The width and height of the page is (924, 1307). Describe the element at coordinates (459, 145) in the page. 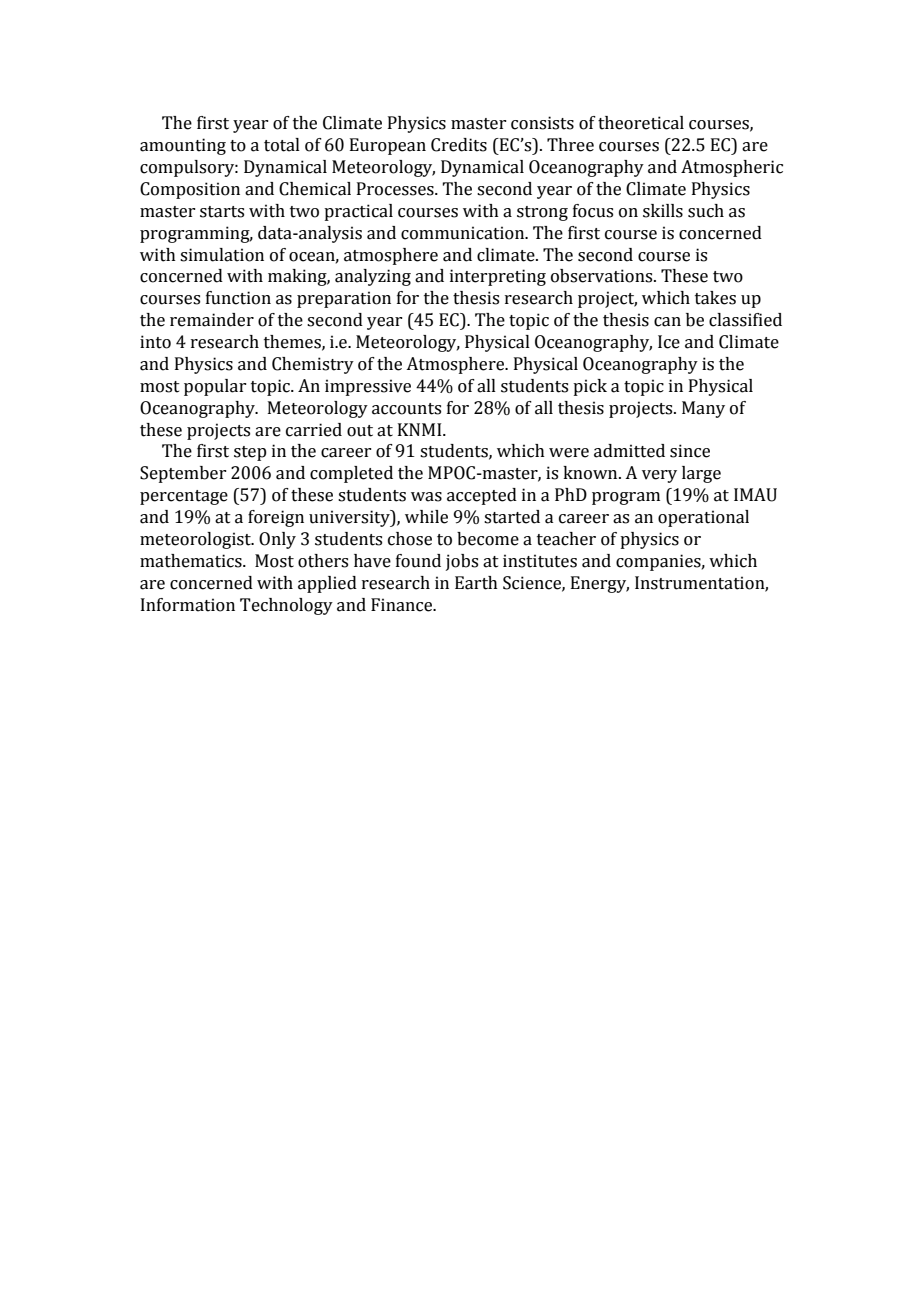

I see `Credits` at that location.
